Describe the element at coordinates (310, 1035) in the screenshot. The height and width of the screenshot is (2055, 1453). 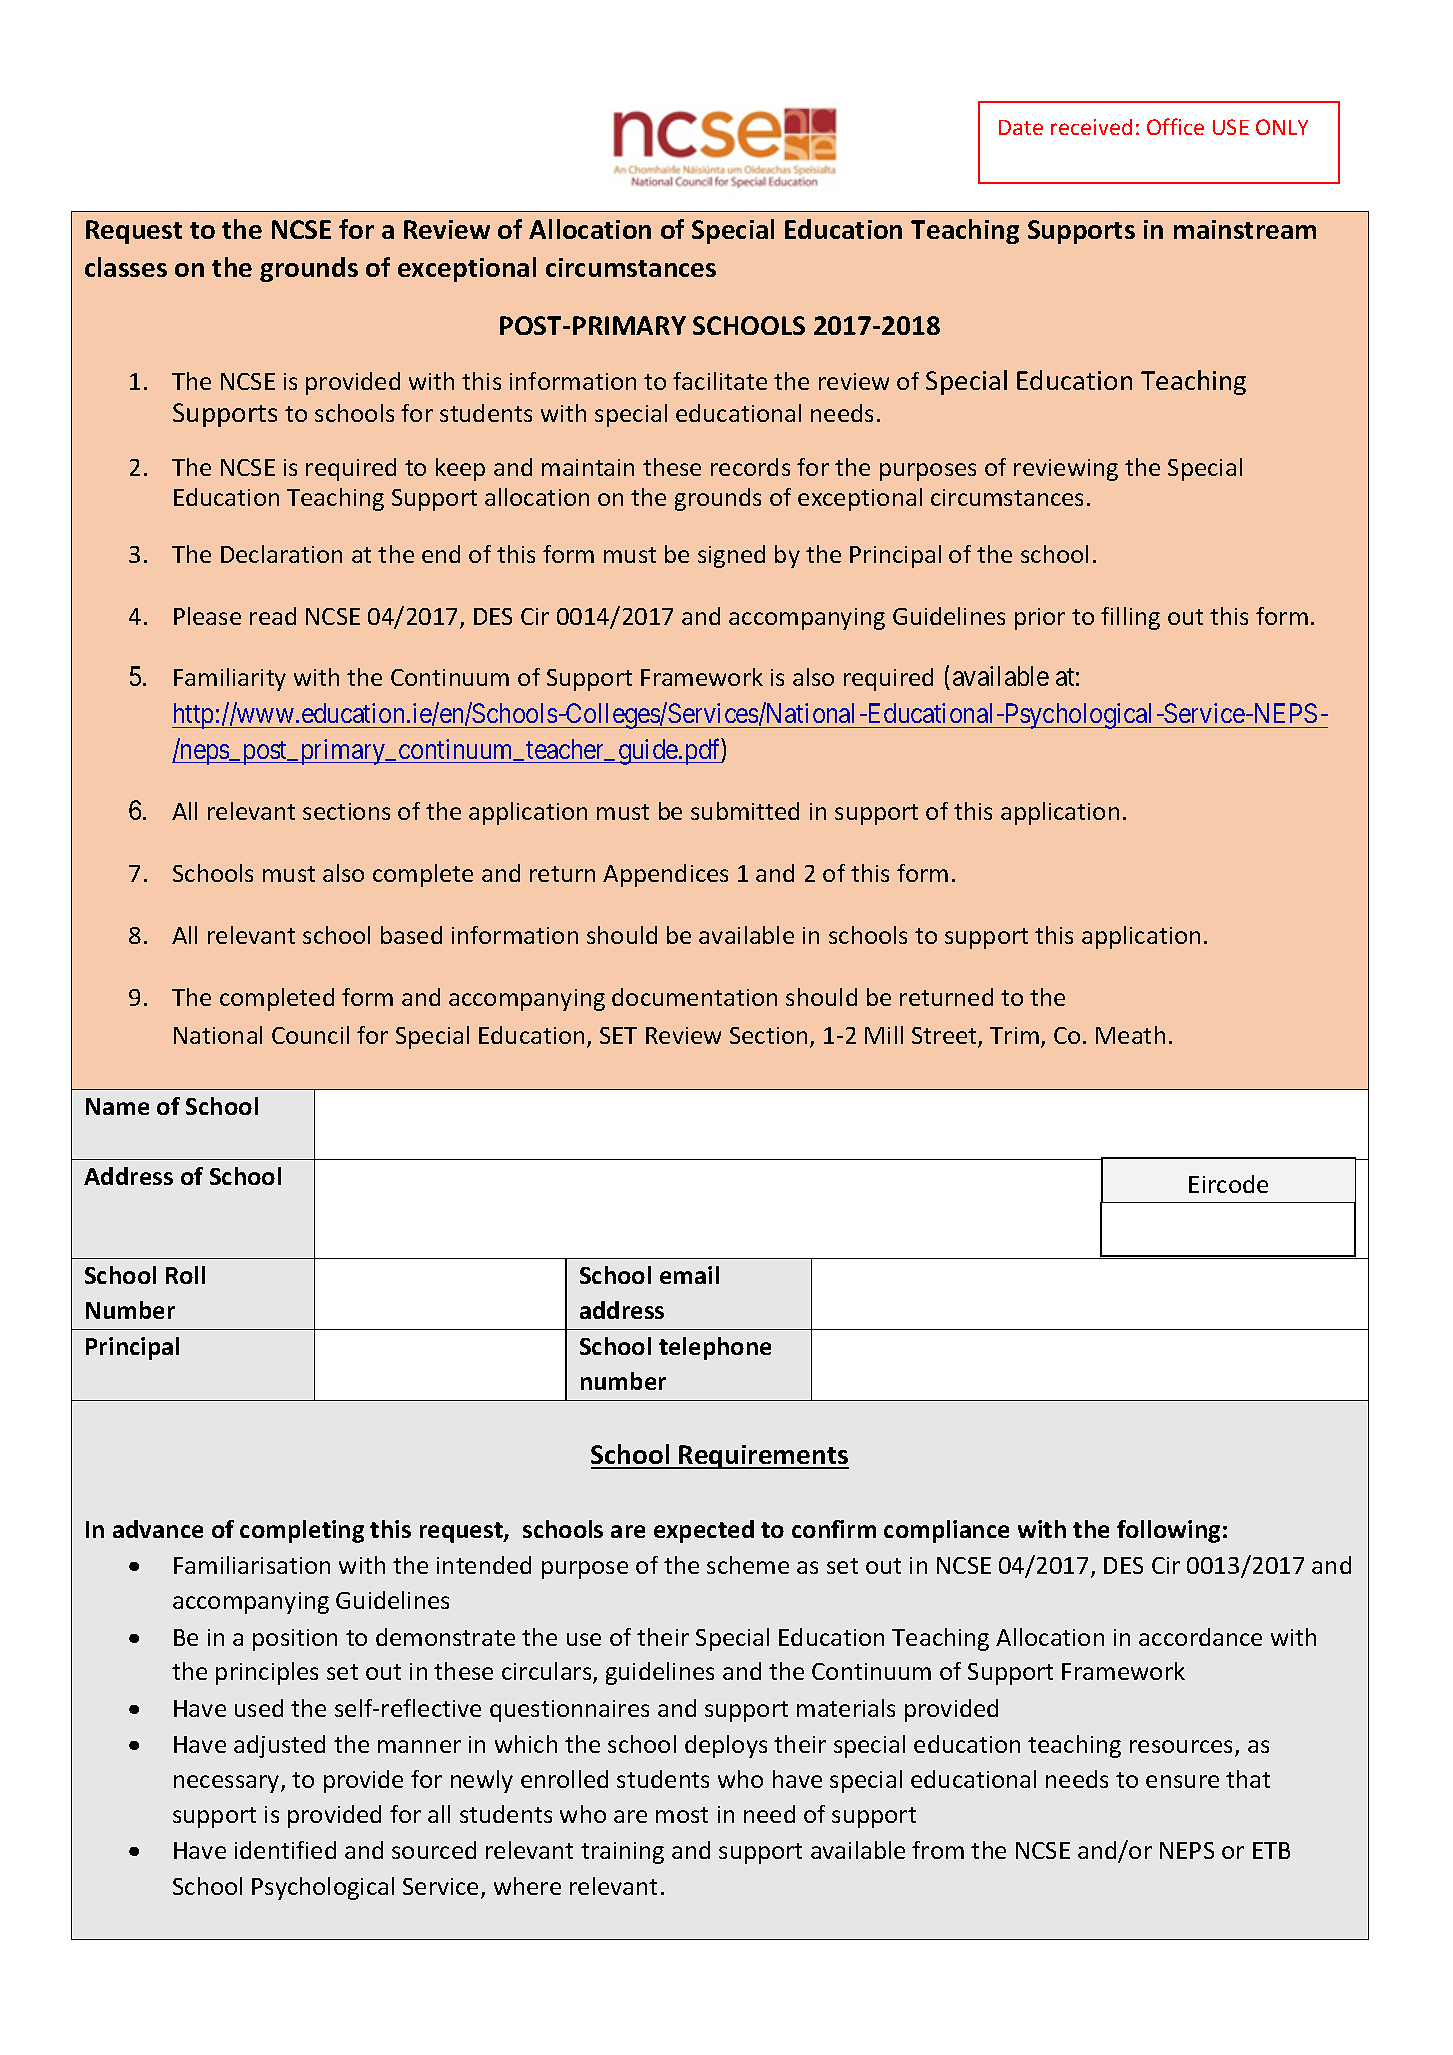
I see `Council` at that location.
